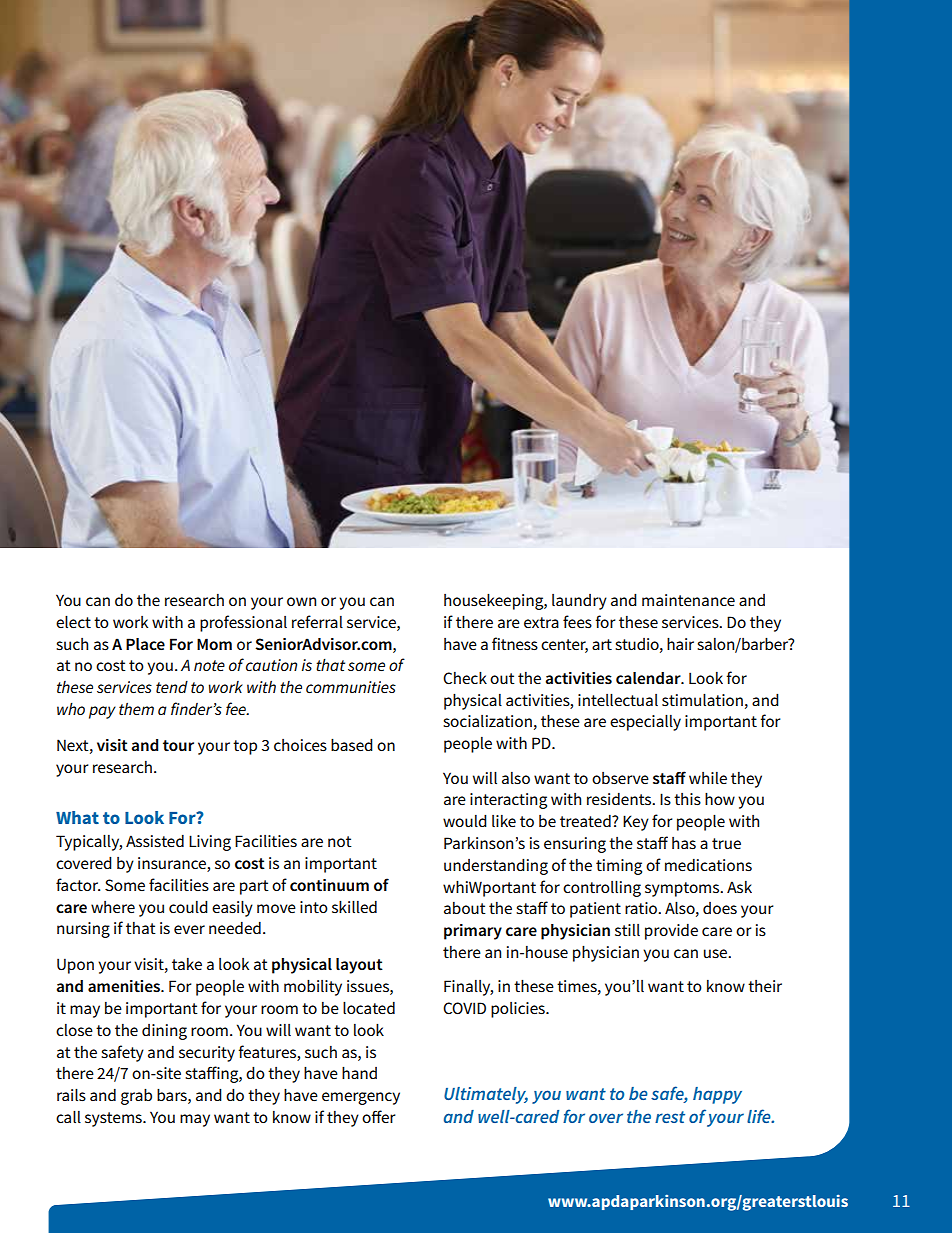 This screenshot has width=952, height=1233. I want to click on Assisted, so click(155, 841).
